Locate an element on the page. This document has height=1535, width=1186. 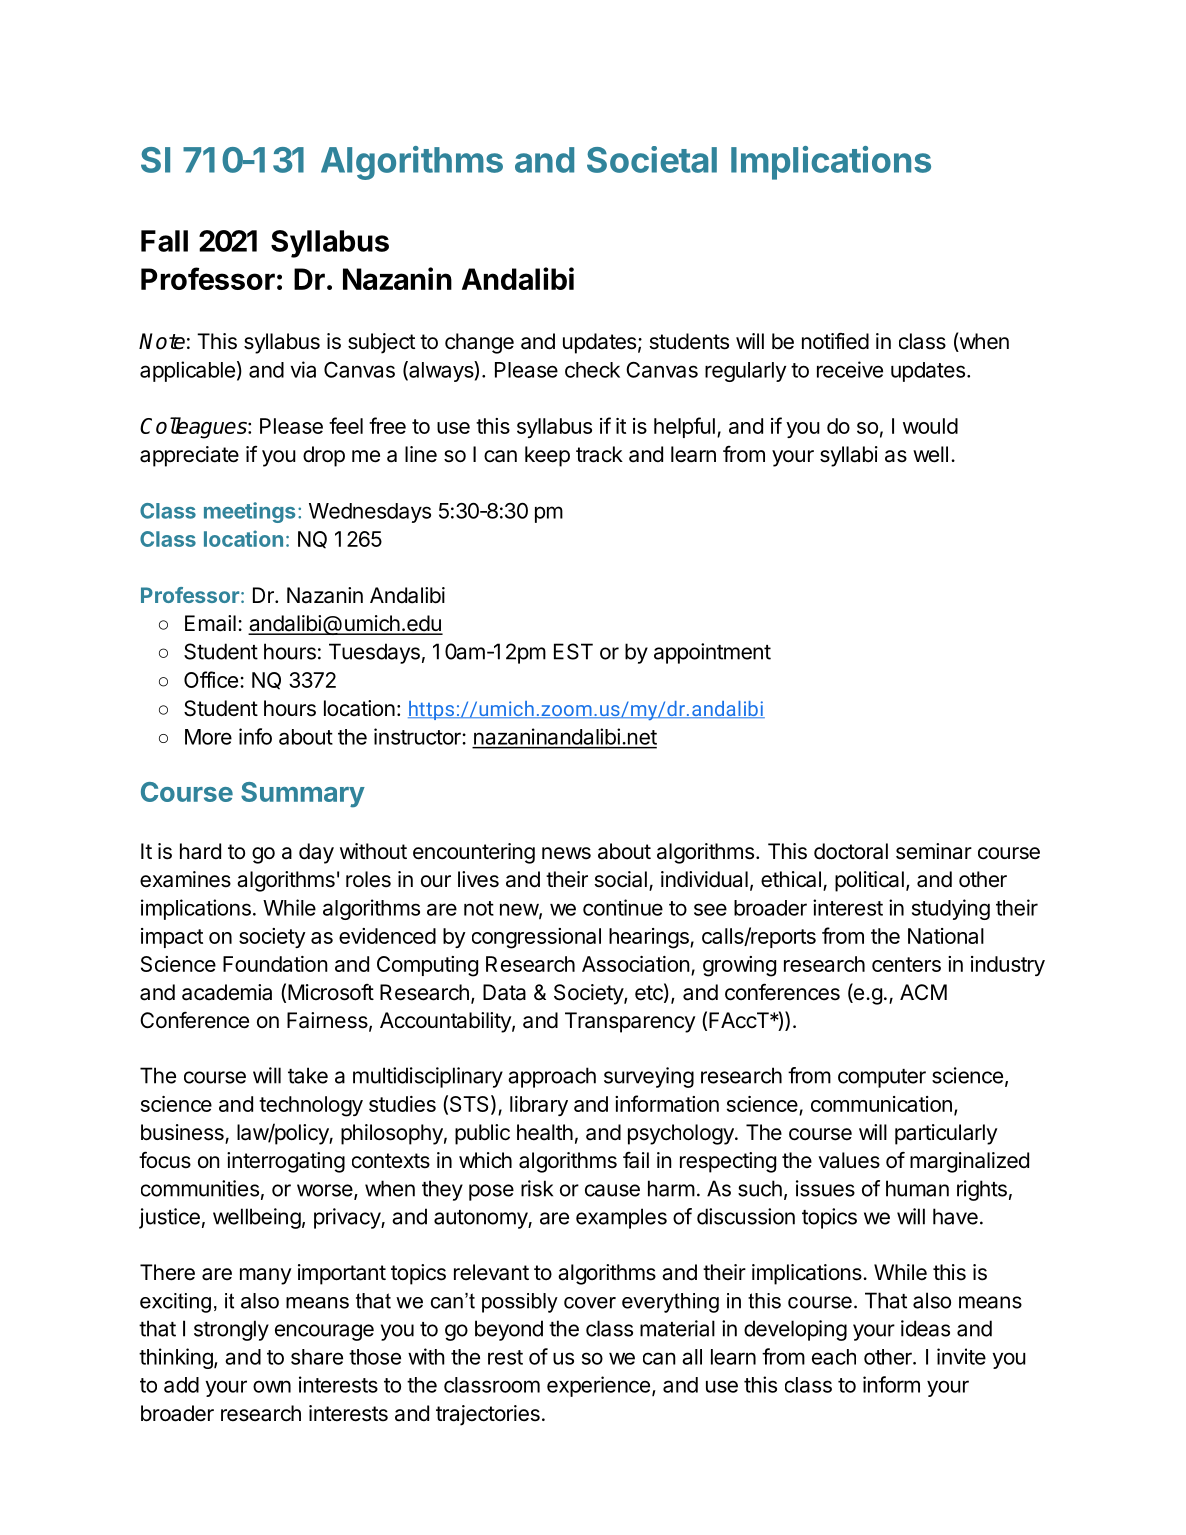
notified is located at coordinates (835, 341).
